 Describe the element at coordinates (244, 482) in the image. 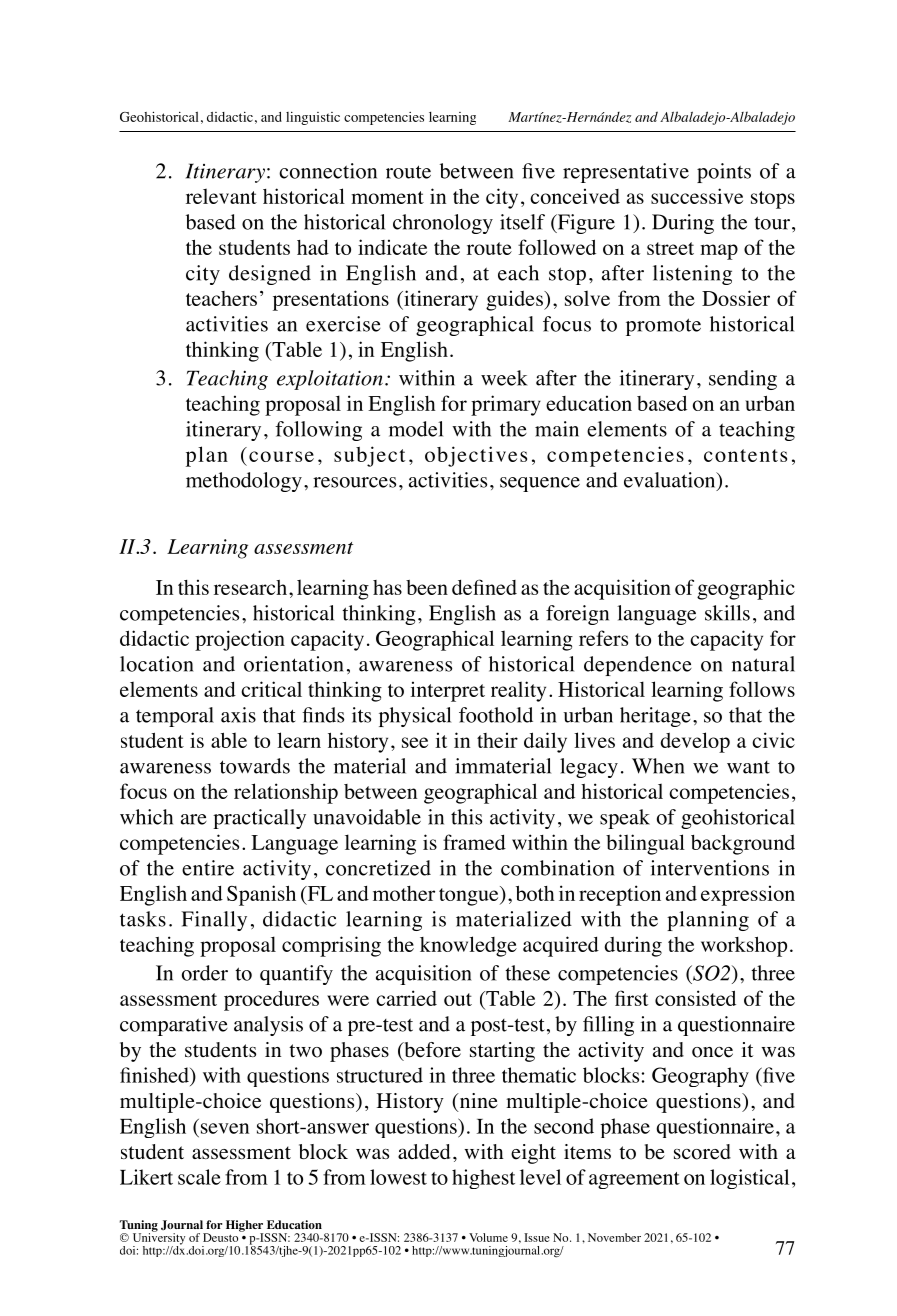

I see `methodology` at that location.
